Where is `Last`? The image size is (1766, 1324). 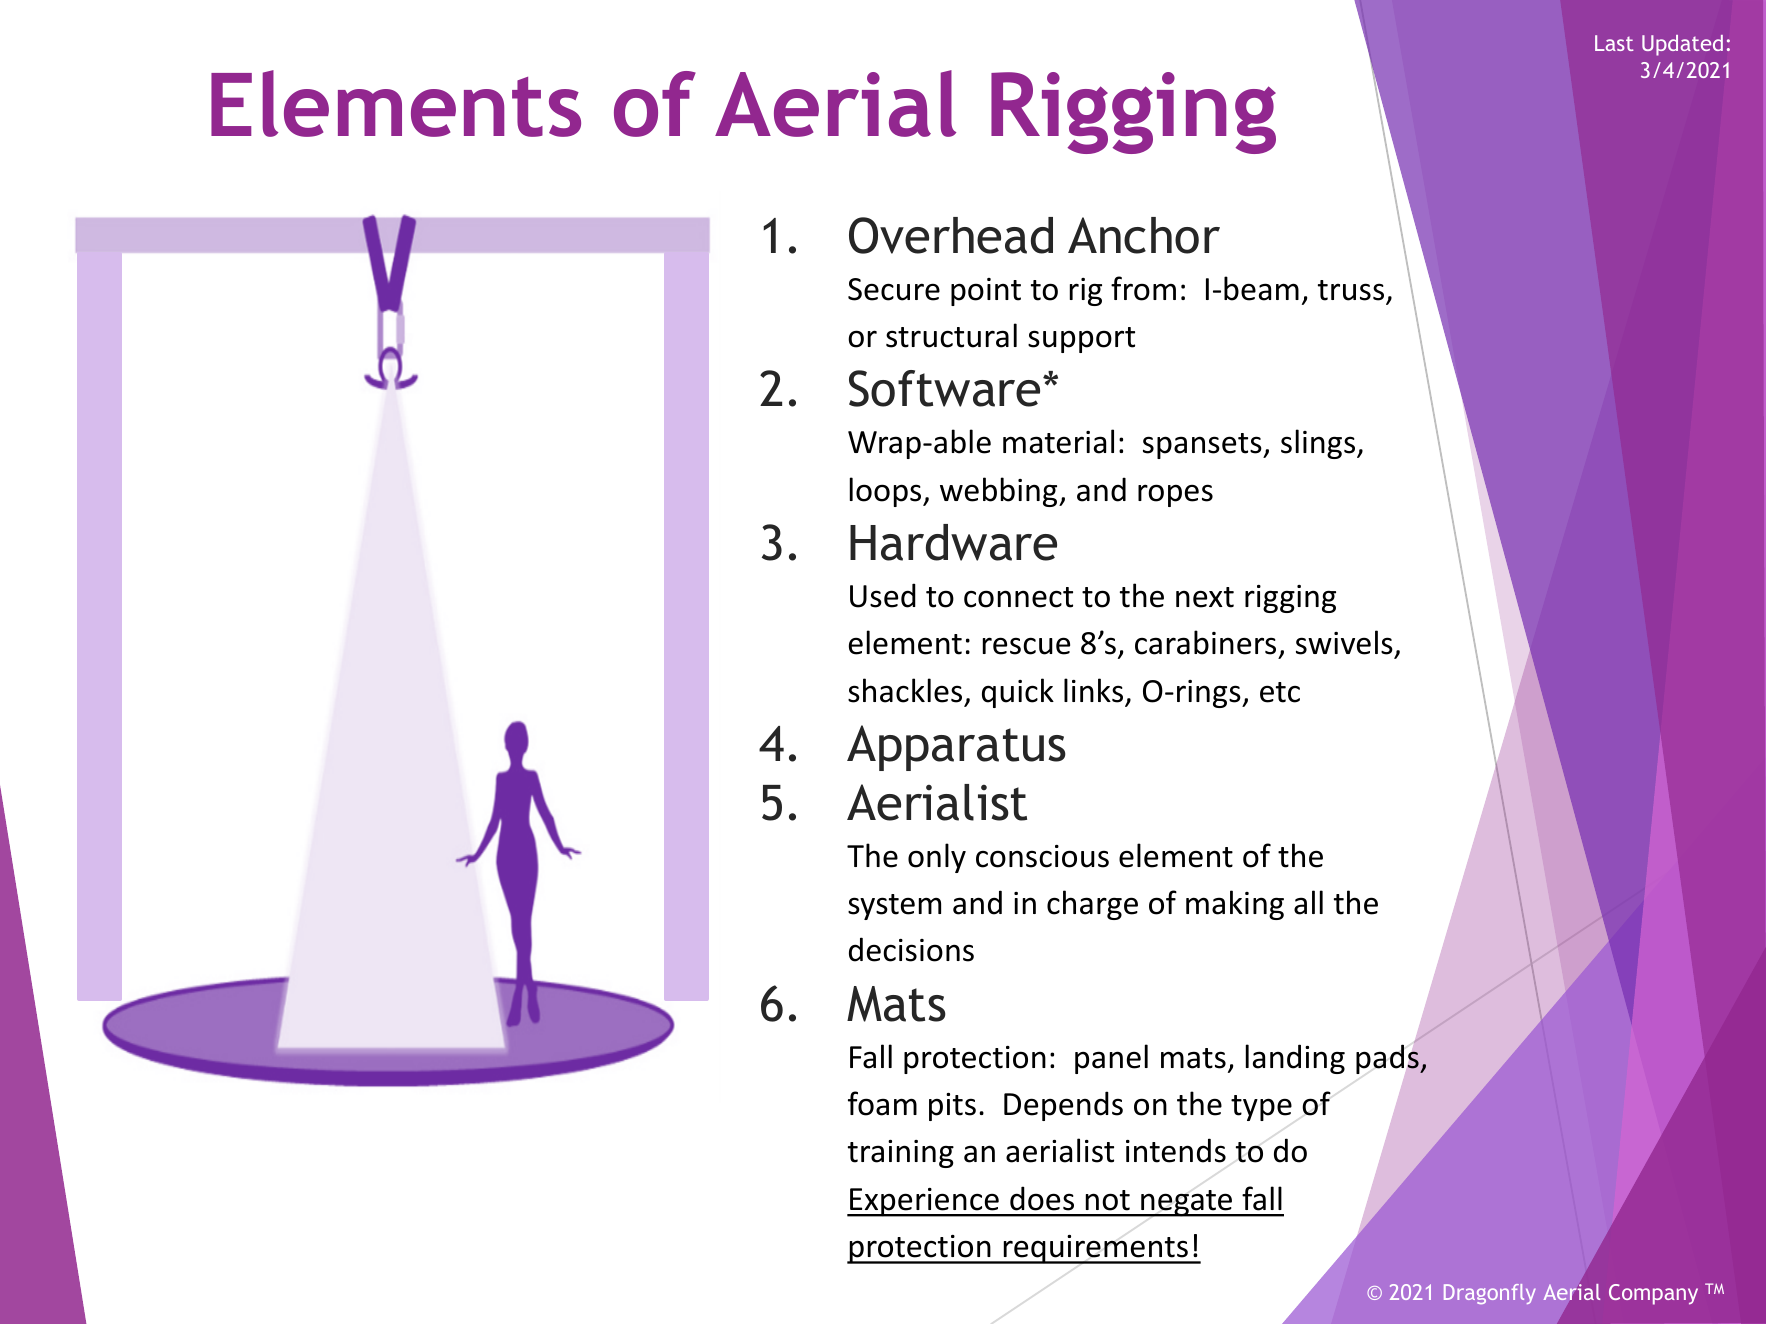 Last is located at coordinates (1614, 43).
